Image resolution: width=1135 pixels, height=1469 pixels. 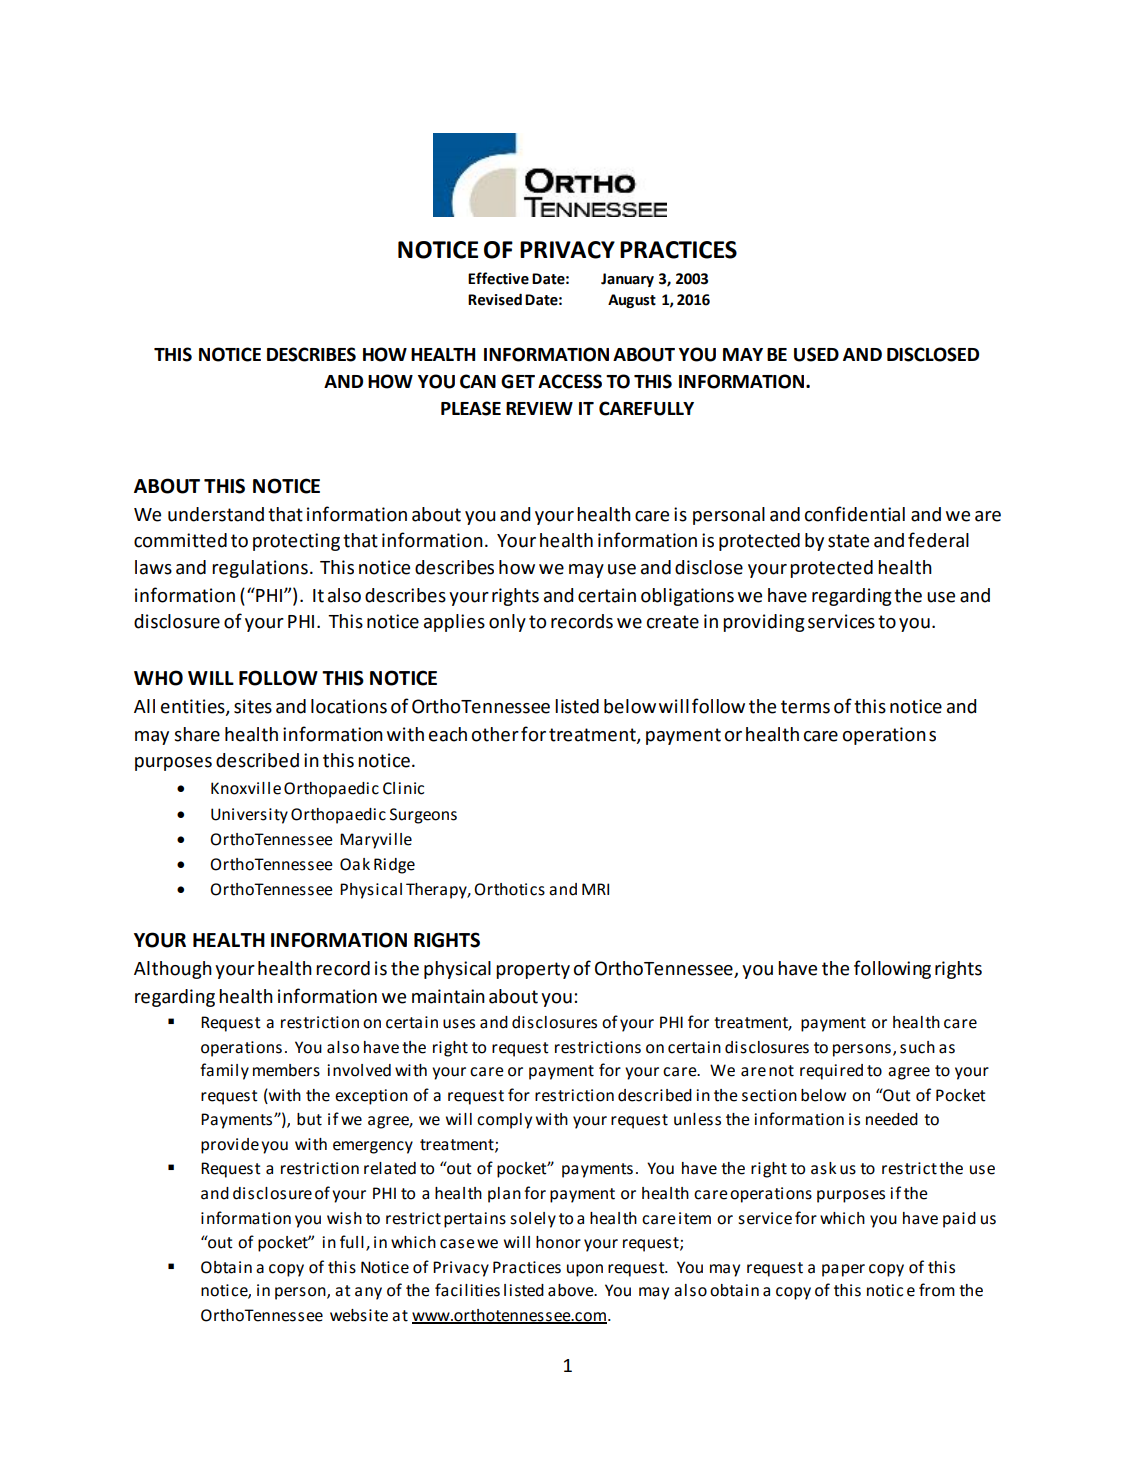 What do you see at coordinates (917, 1047) in the image?
I see `such` at bounding box center [917, 1047].
